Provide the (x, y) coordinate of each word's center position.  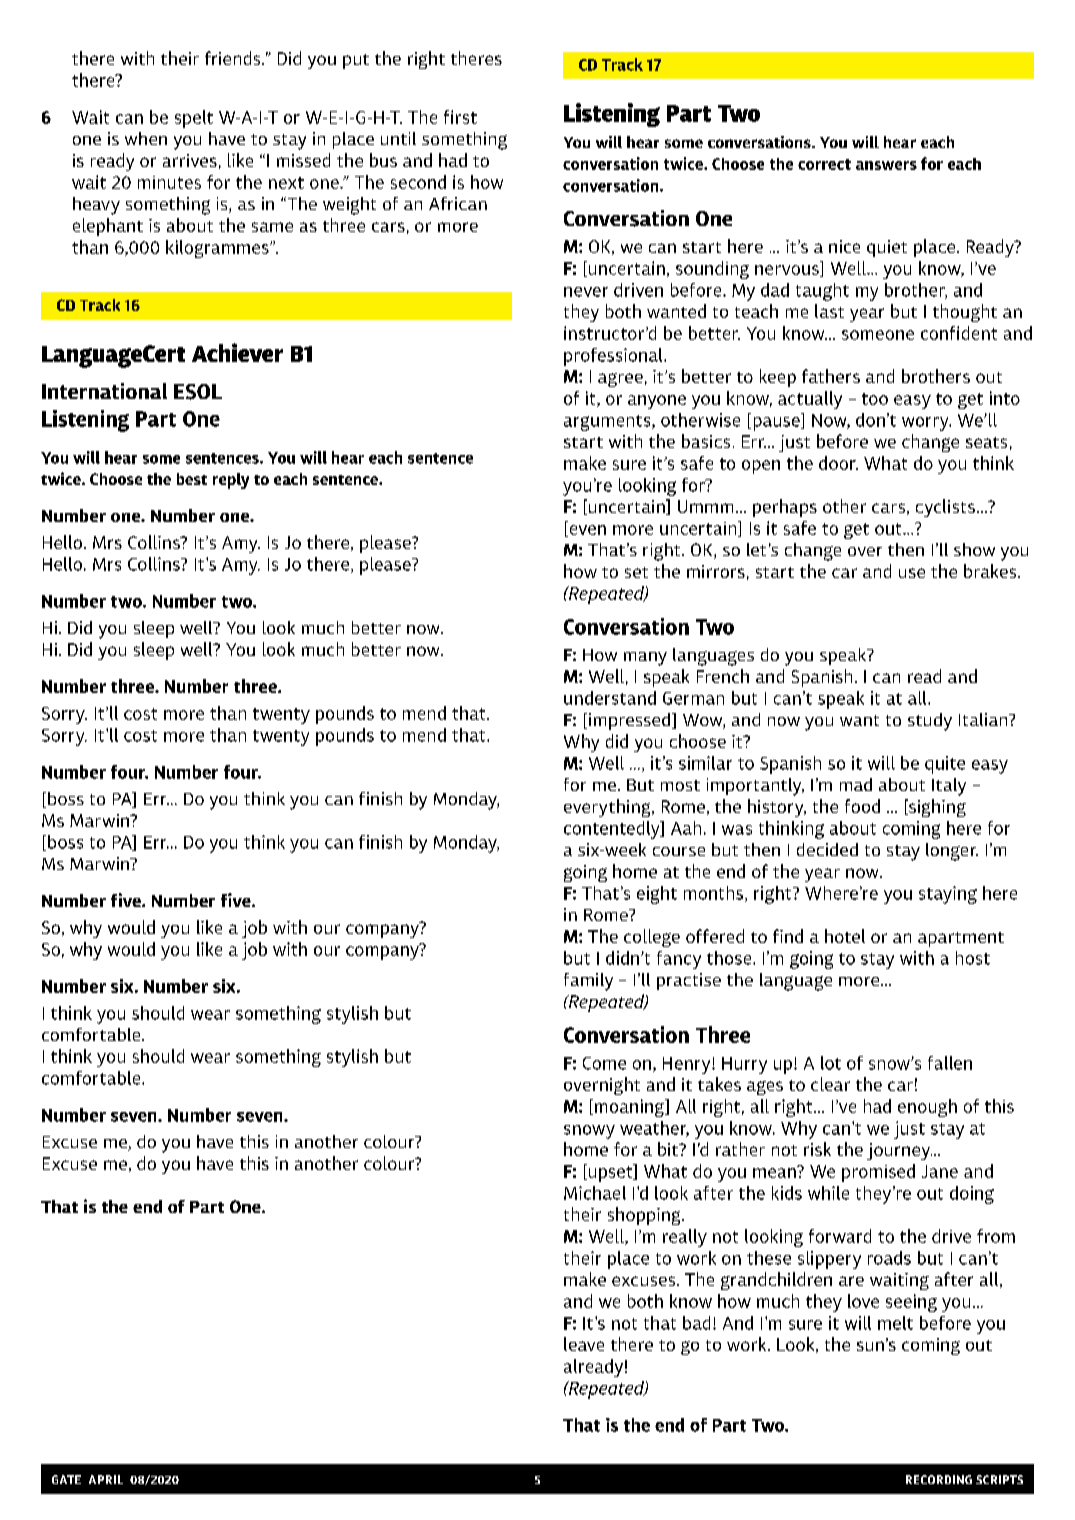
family (588, 982)
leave (584, 1344)
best (192, 479)
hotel (845, 936)
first (460, 117)
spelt (194, 119)
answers (886, 165)
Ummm (705, 506)
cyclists (945, 508)
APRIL (106, 1479)
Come (604, 1063)
